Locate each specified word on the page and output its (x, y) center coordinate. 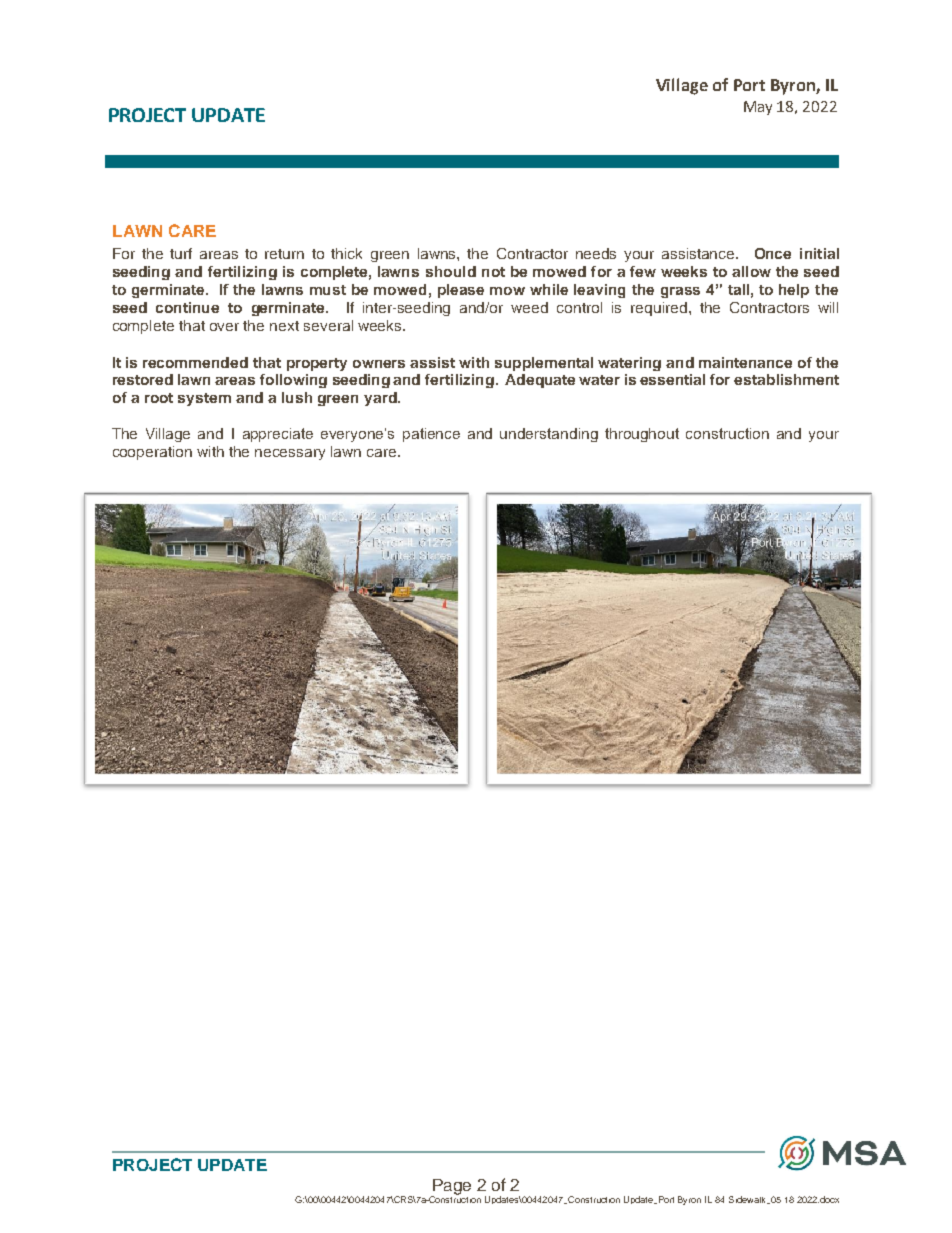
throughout (642, 435)
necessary (290, 454)
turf (181, 253)
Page (451, 1188)
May (758, 108)
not (493, 272)
